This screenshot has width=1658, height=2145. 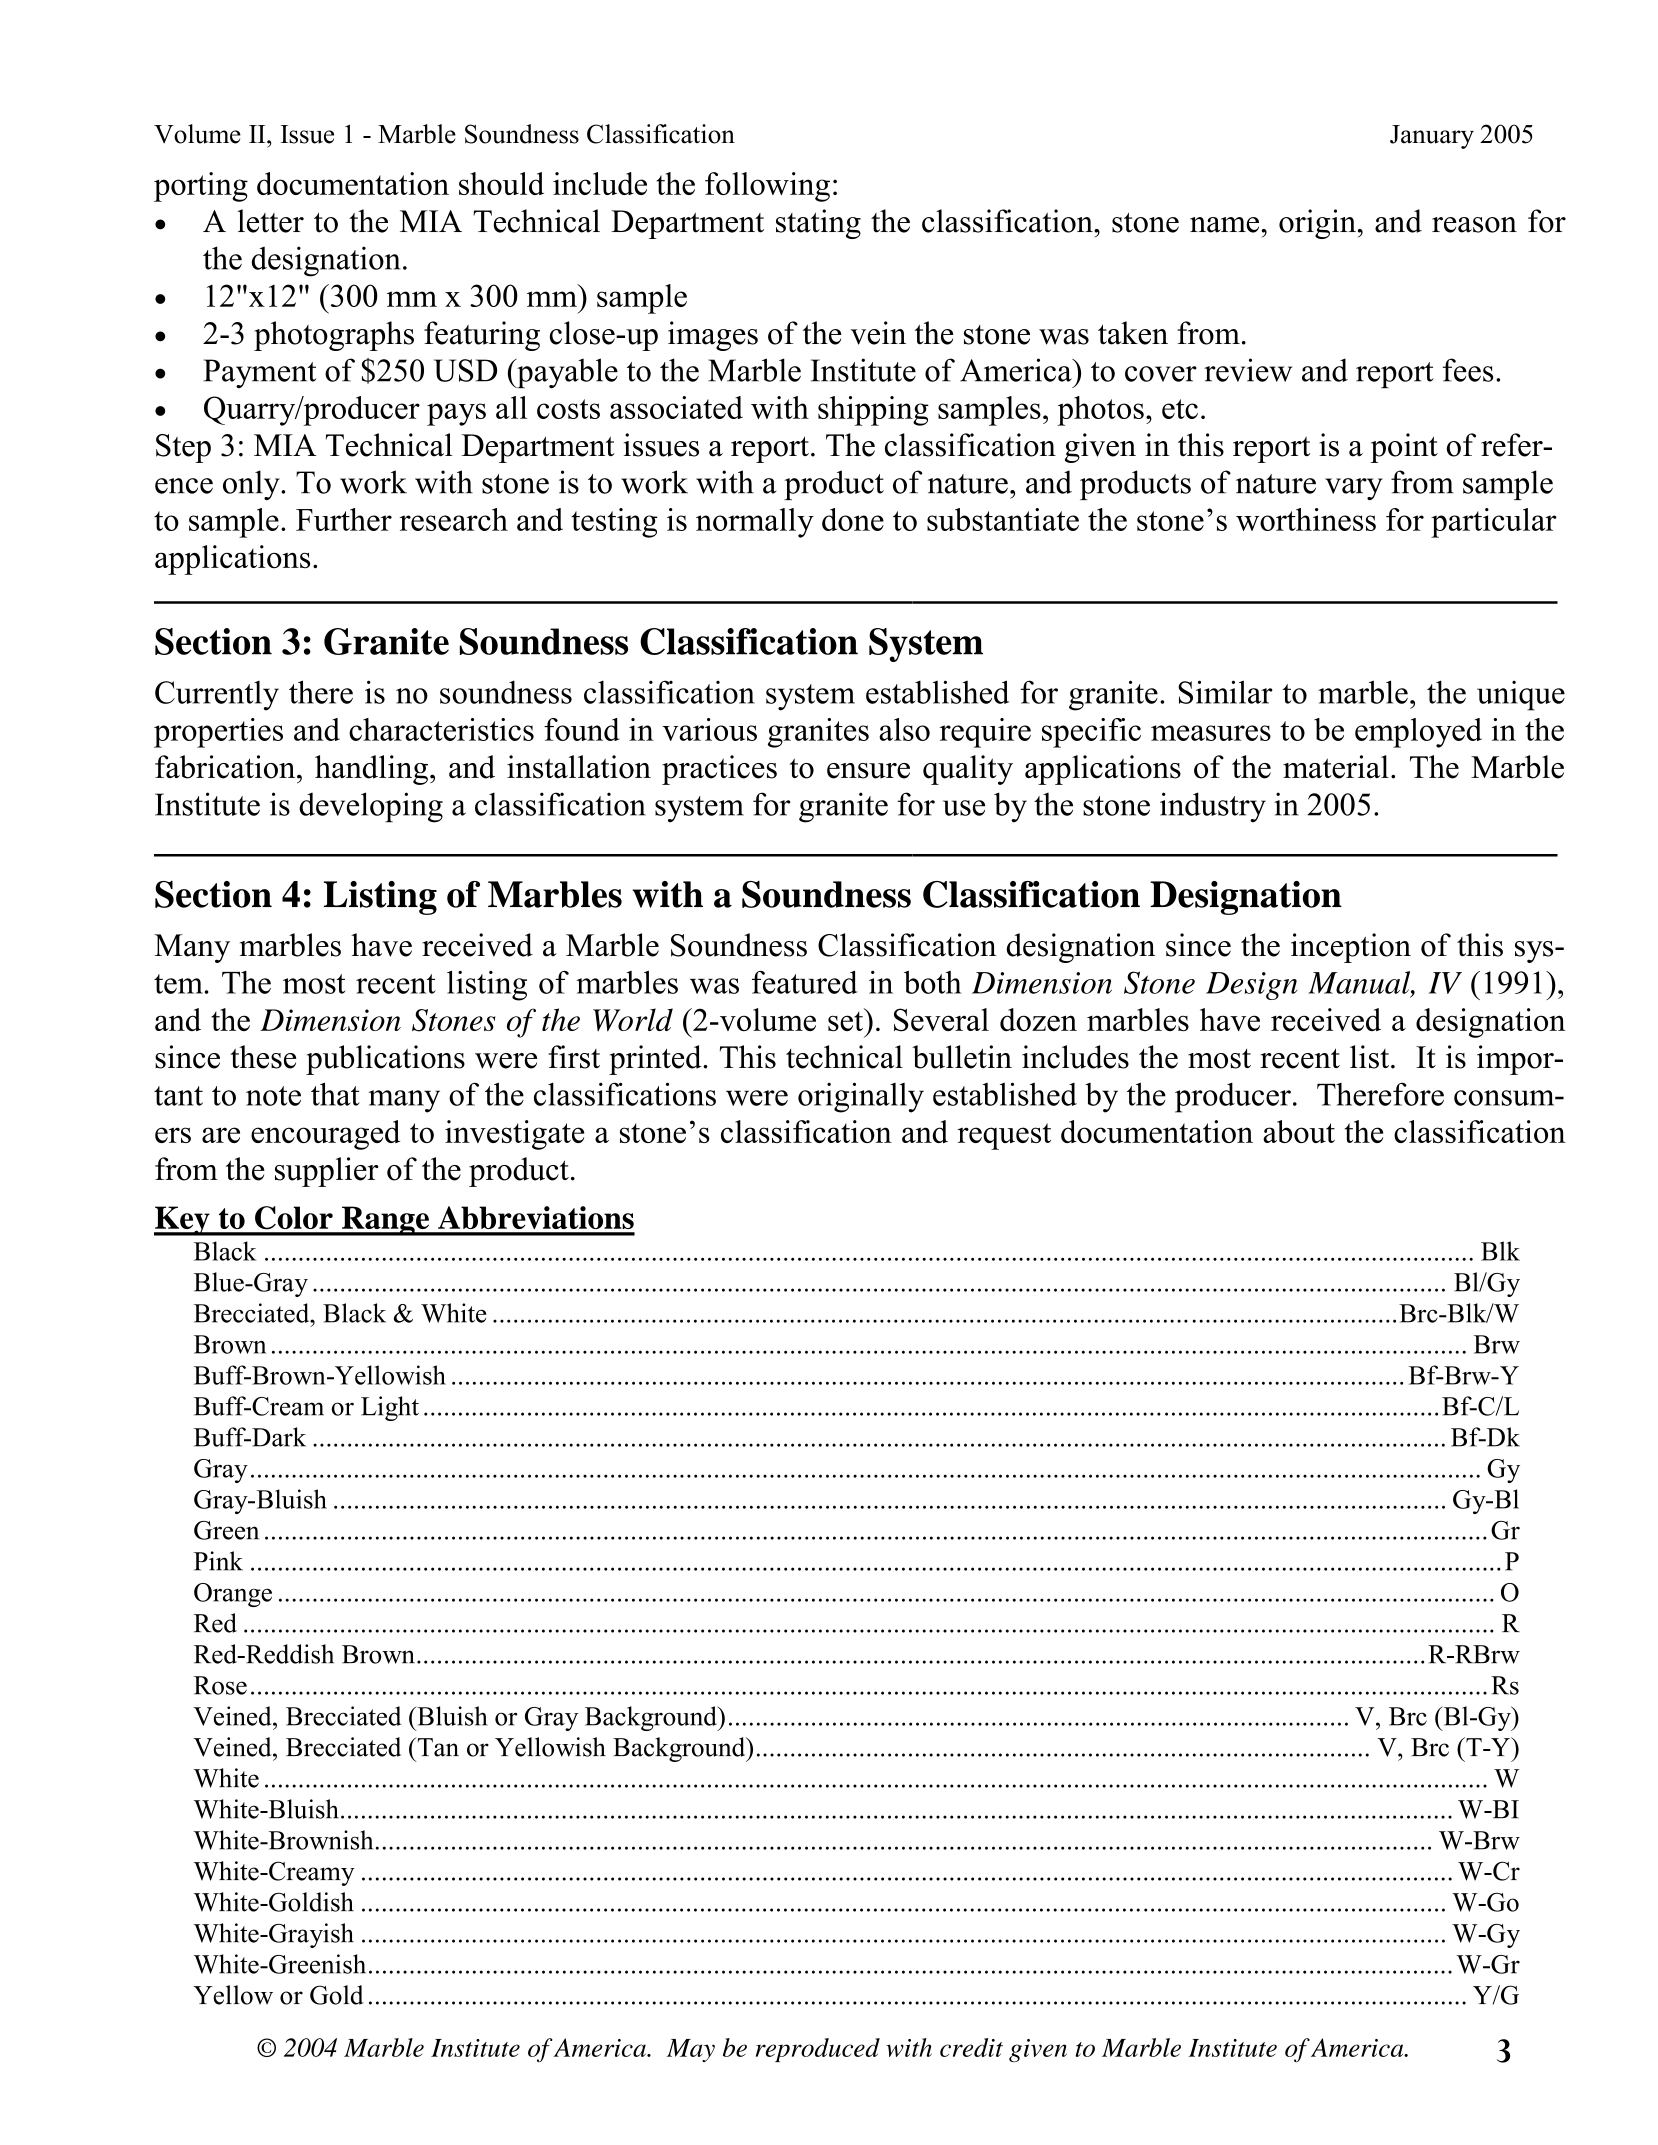 What do you see at coordinates (1299, 1131) in the screenshot?
I see `about` at bounding box center [1299, 1131].
